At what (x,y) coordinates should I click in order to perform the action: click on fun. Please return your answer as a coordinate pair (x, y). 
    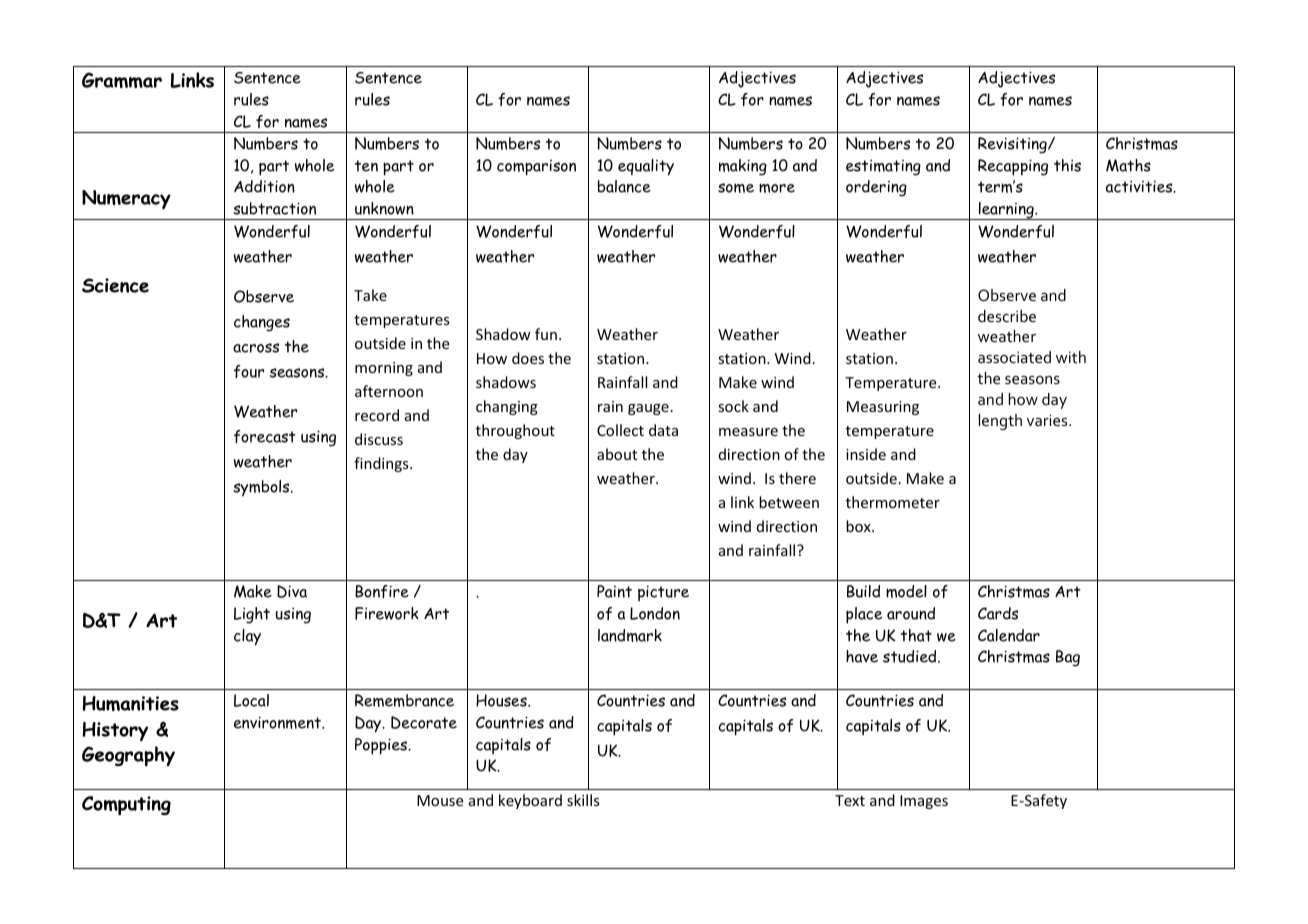
    Looking at the image, I should click on (546, 334).
